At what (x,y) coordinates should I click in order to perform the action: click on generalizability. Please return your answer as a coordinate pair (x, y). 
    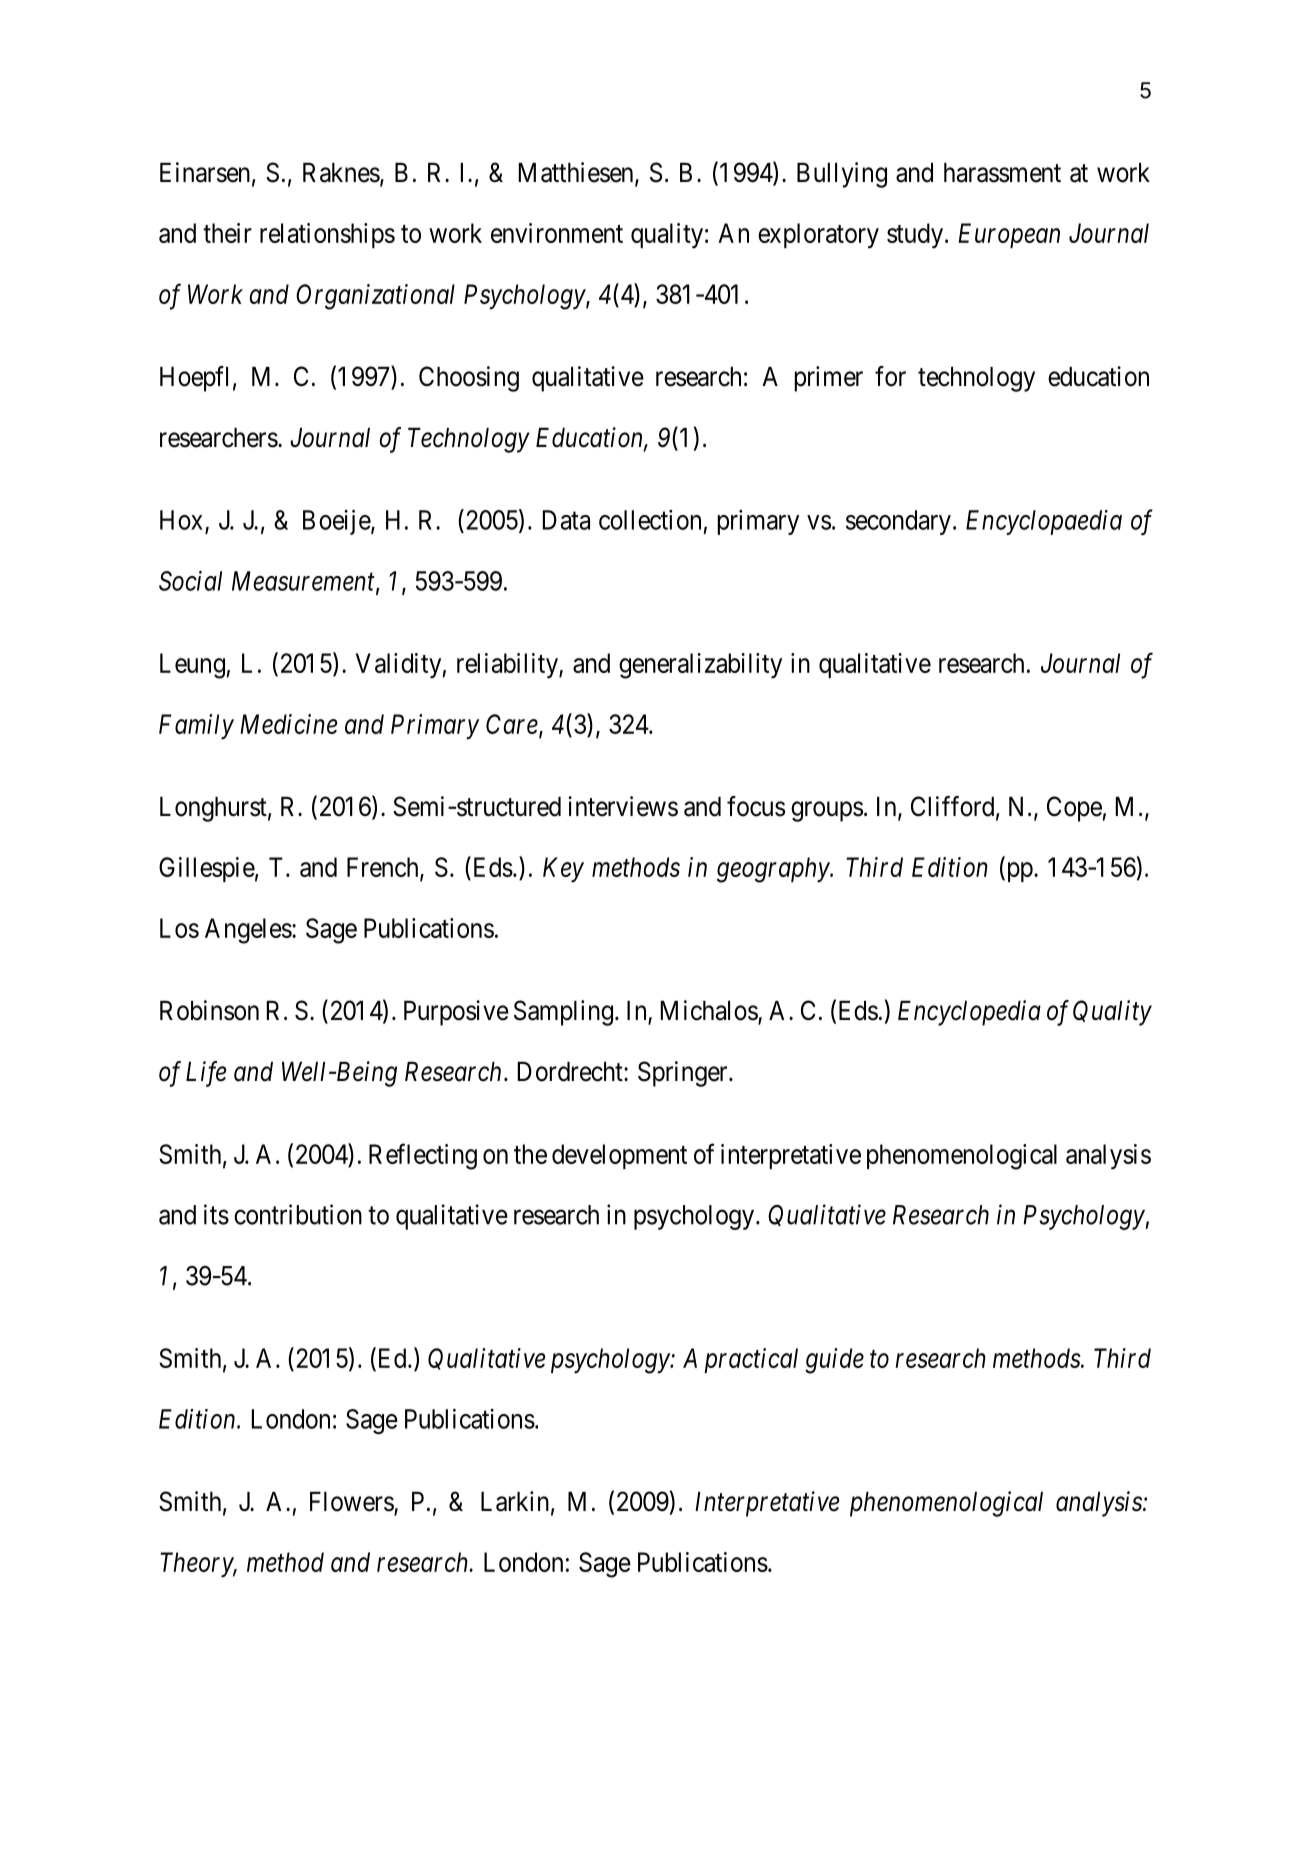
    Looking at the image, I should click on (700, 666).
